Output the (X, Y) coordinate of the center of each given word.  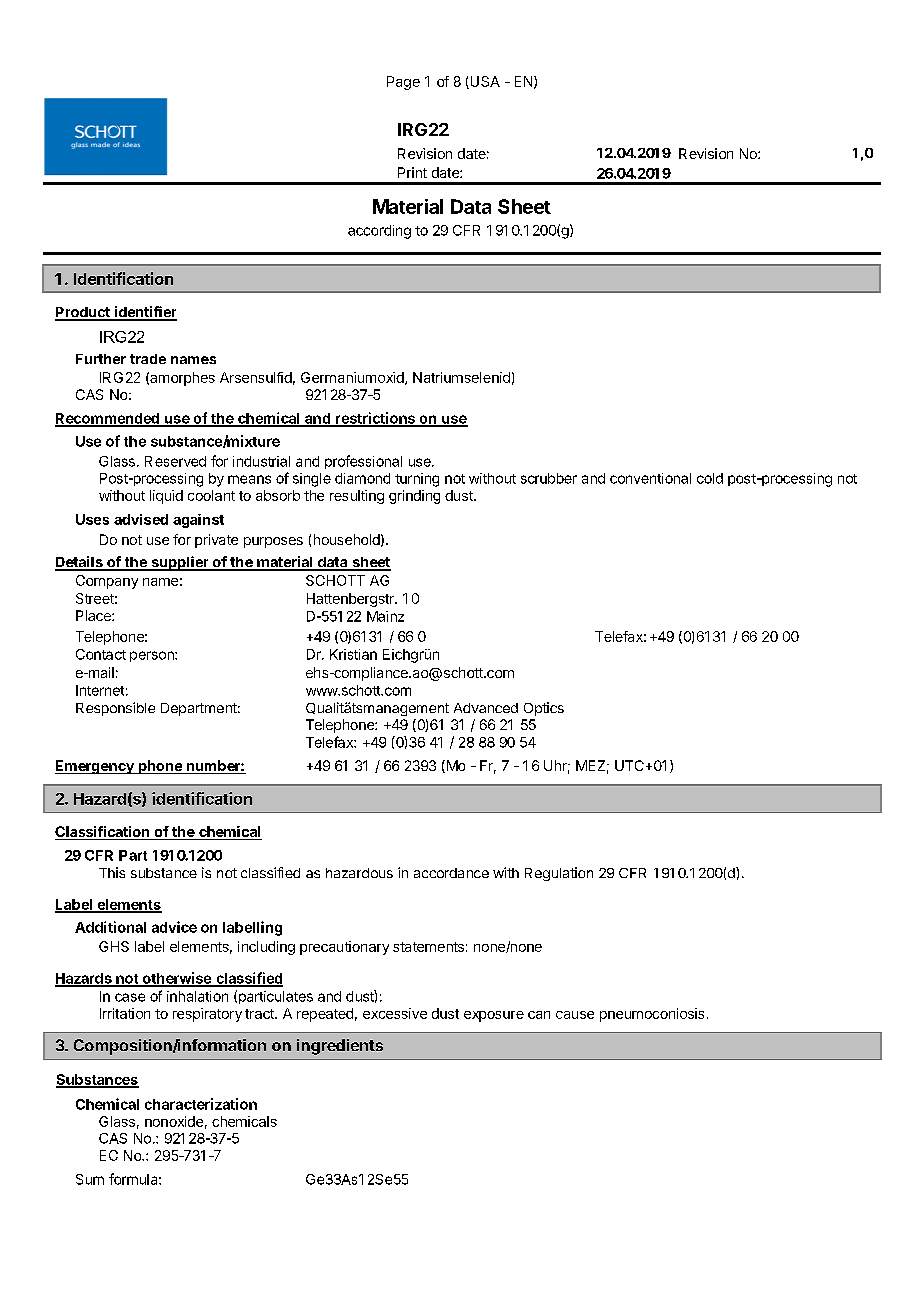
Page (403, 83)
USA (484, 82)
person (153, 656)
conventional (650, 478)
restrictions (375, 419)
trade (148, 359)
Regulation (559, 874)
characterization (201, 1104)
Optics (544, 709)
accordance (451, 873)
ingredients (340, 1047)
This (112, 872)
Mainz (385, 616)
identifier (144, 313)
